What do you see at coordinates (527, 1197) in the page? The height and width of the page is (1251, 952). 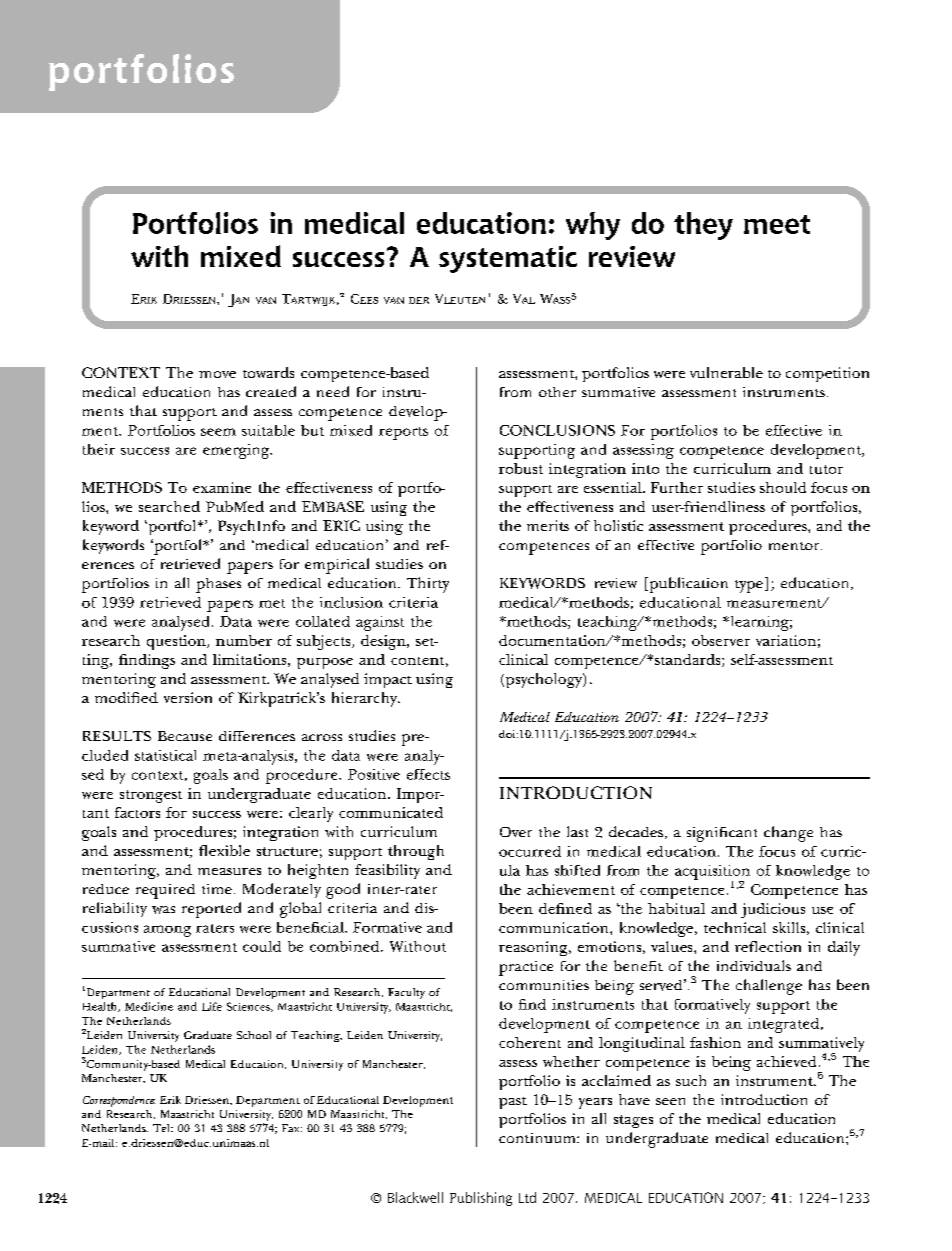 I see `Ltd` at bounding box center [527, 1197].
